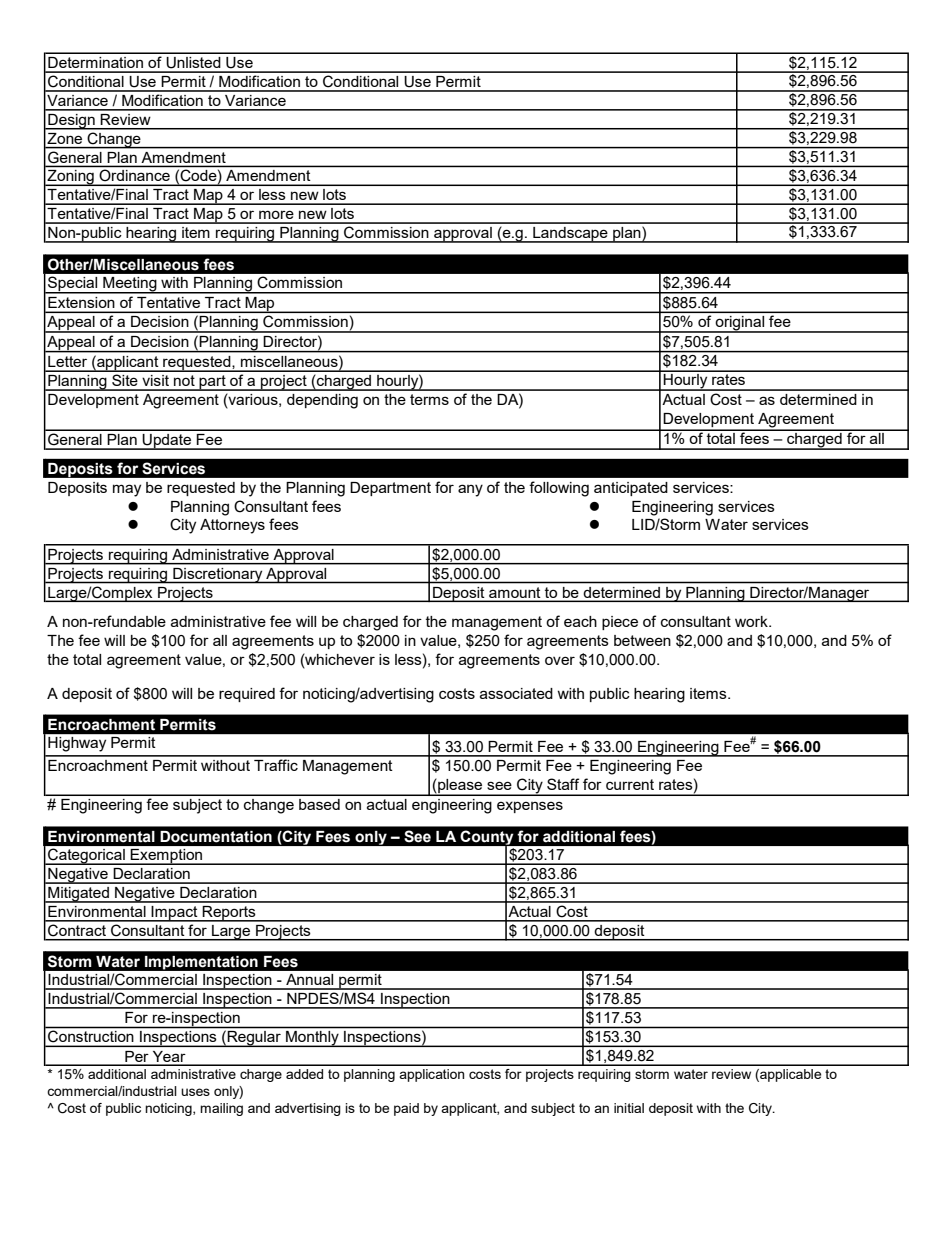 The image size is (952, 1233). I want to click on expenses, so click(530, 807).
